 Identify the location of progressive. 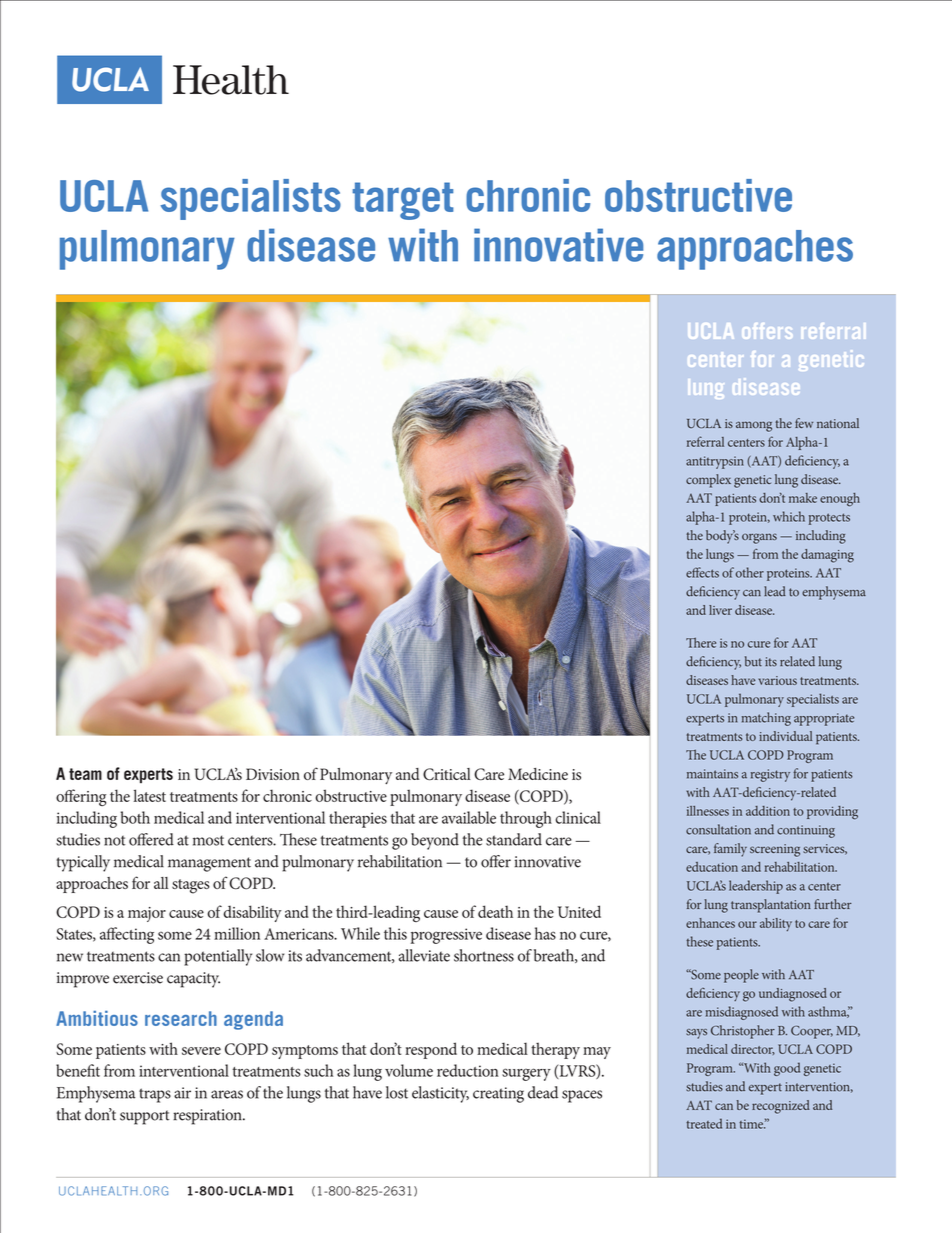
(446, 936).
